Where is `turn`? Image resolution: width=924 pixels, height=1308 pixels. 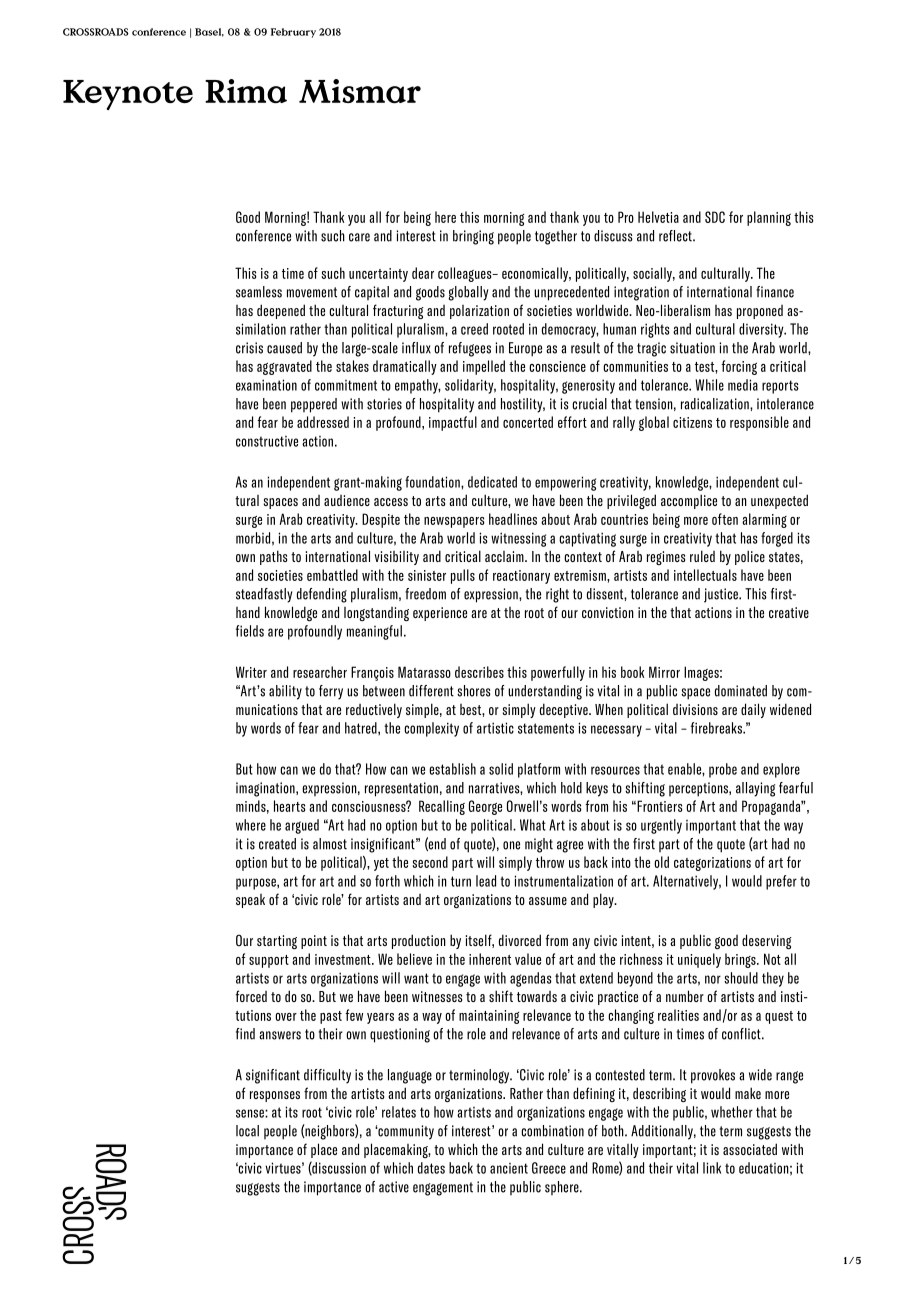 turn is located at coordinates (461, 881).
